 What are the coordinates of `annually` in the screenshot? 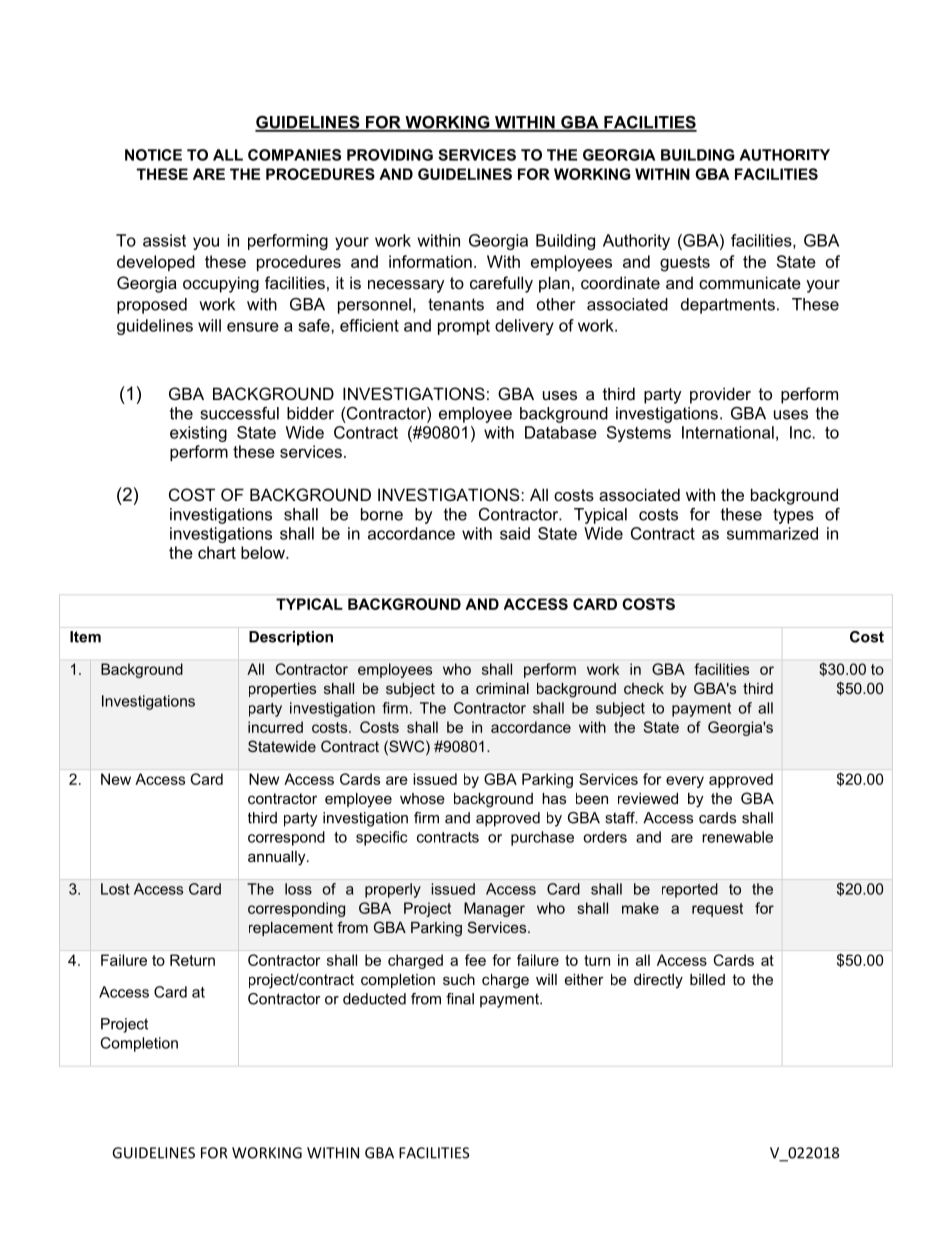 It's located at (278, 858).
